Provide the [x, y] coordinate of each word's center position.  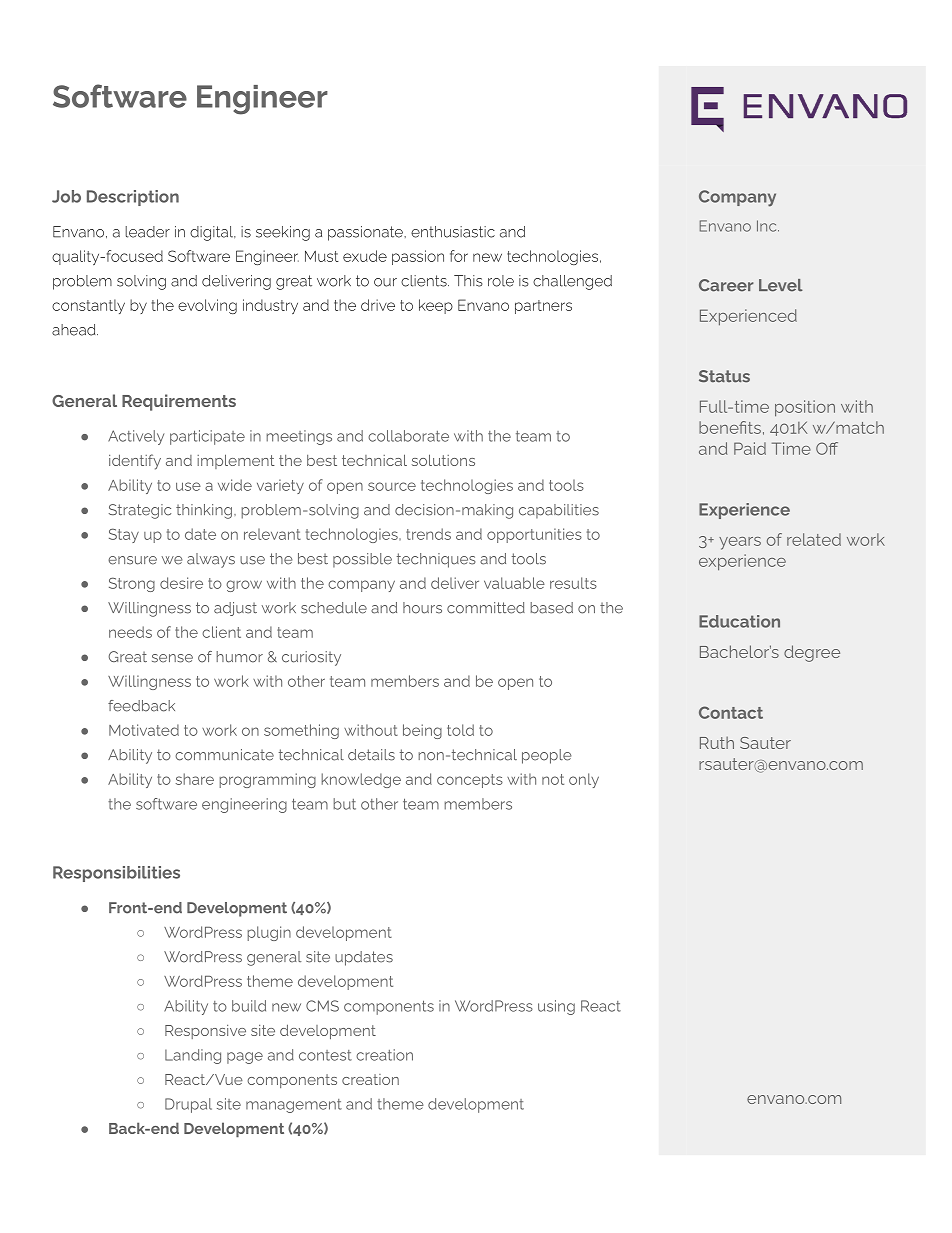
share [195, 779]
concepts [470, 781]
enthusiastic [453, 232]
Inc [768, 226]
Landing [193, 1056]
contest [325, 1055]
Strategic [140, 511]
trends [428, 534]
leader [147, 232]
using [556, 1007]
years [740, 543]
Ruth [717, 743]
